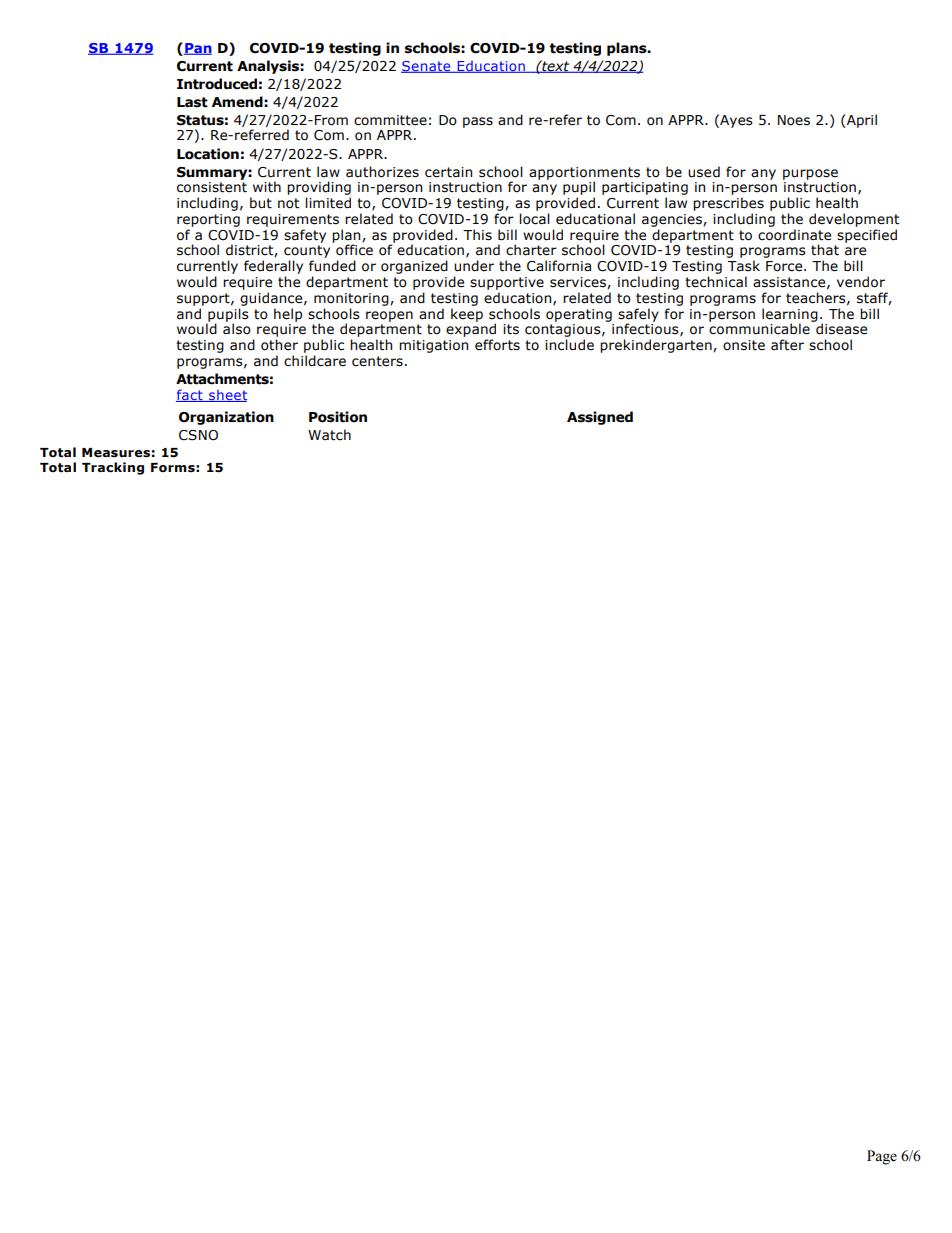 The width and height of the screenshot is (952, 1233). I want to click on pass, so click(478, 122).
